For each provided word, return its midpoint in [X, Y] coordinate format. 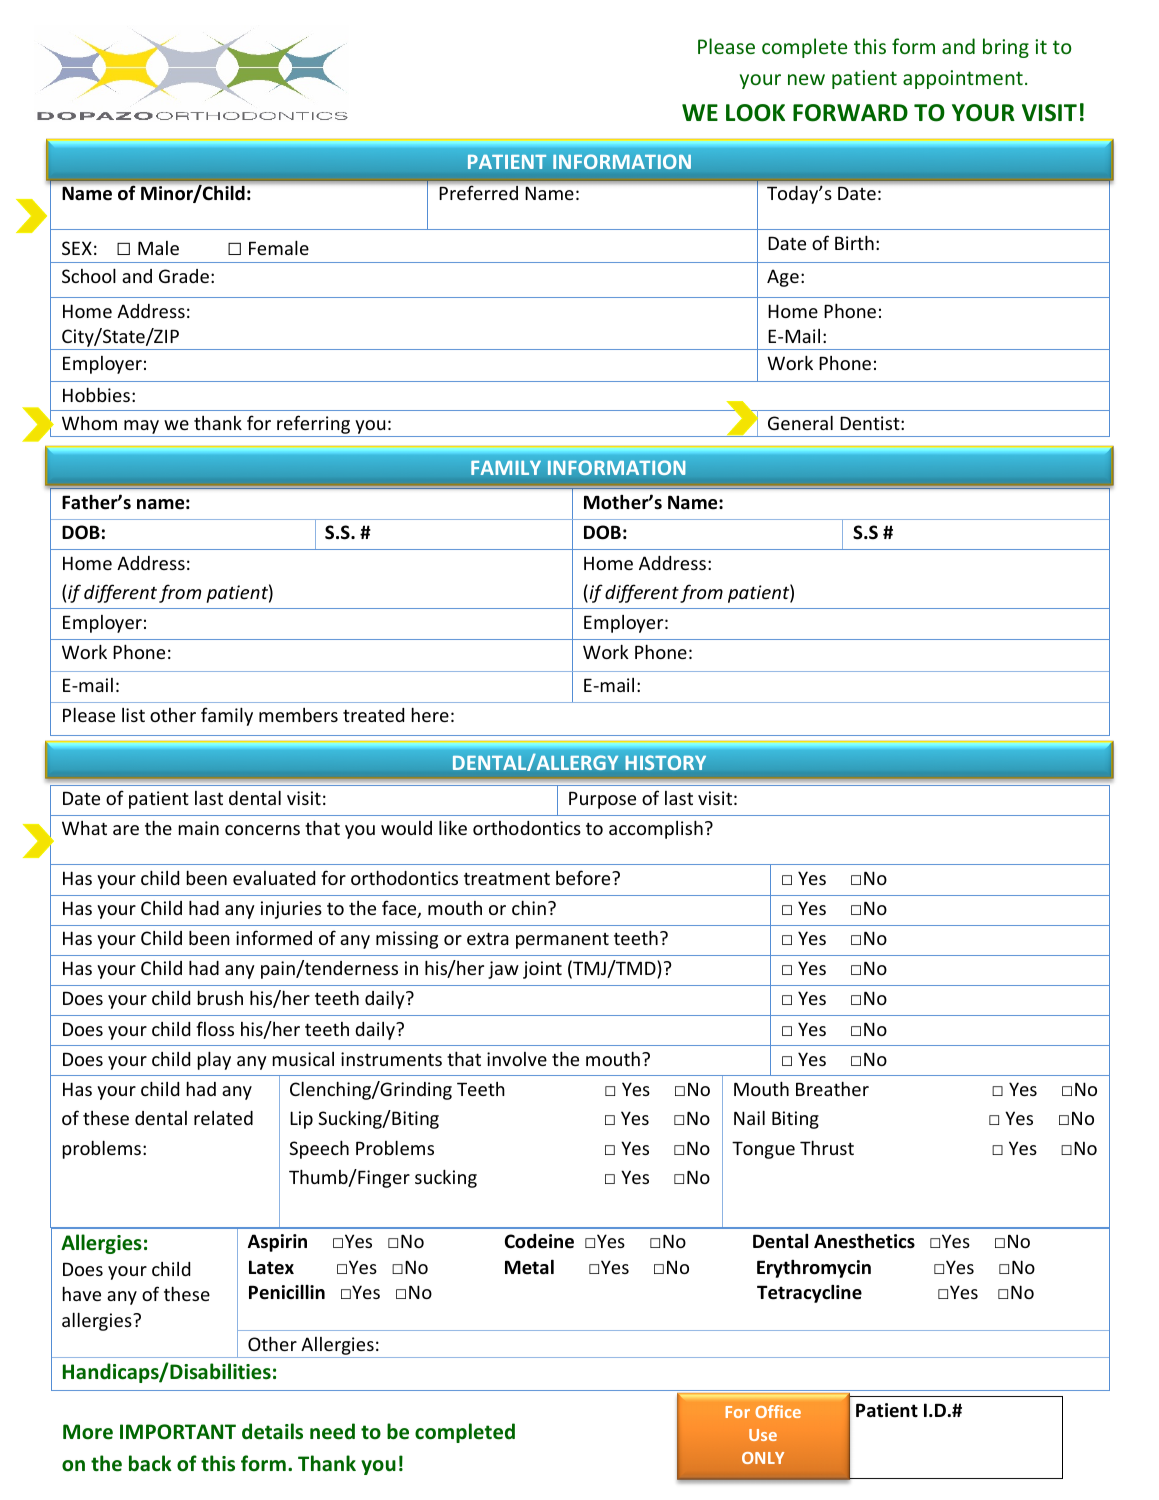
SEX [77, 248]
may [142, 428]
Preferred [479, 193]
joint [542, 970]
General [800, 422]
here [430, 714]
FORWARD [850, 113]
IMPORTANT [178, 1432]
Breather [832, 1088]
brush [220, 997]
